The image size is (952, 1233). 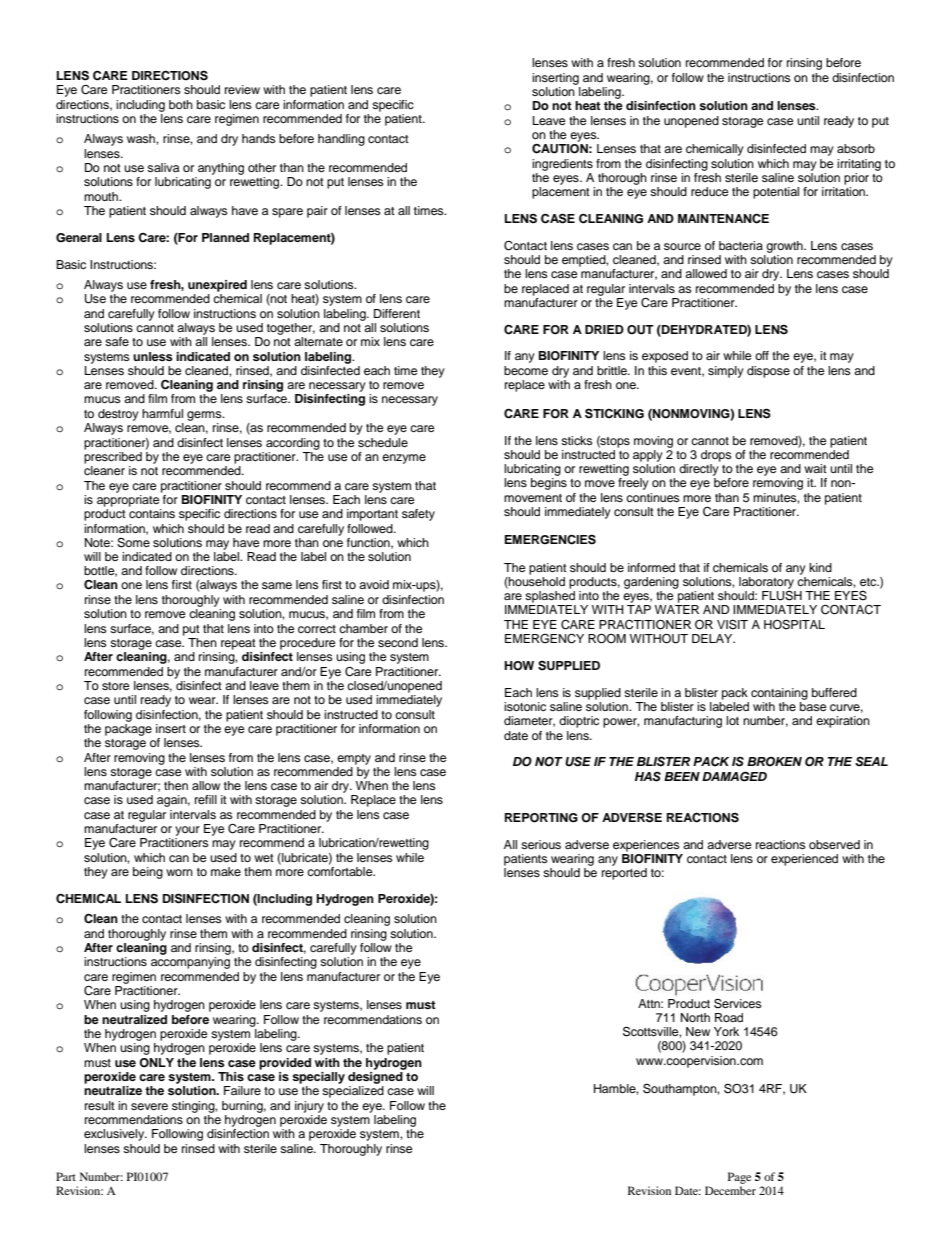 What do you see at coordinates (794, 625) in the document?
I see `HOSPITAL` at bounding box center [794, 625].
